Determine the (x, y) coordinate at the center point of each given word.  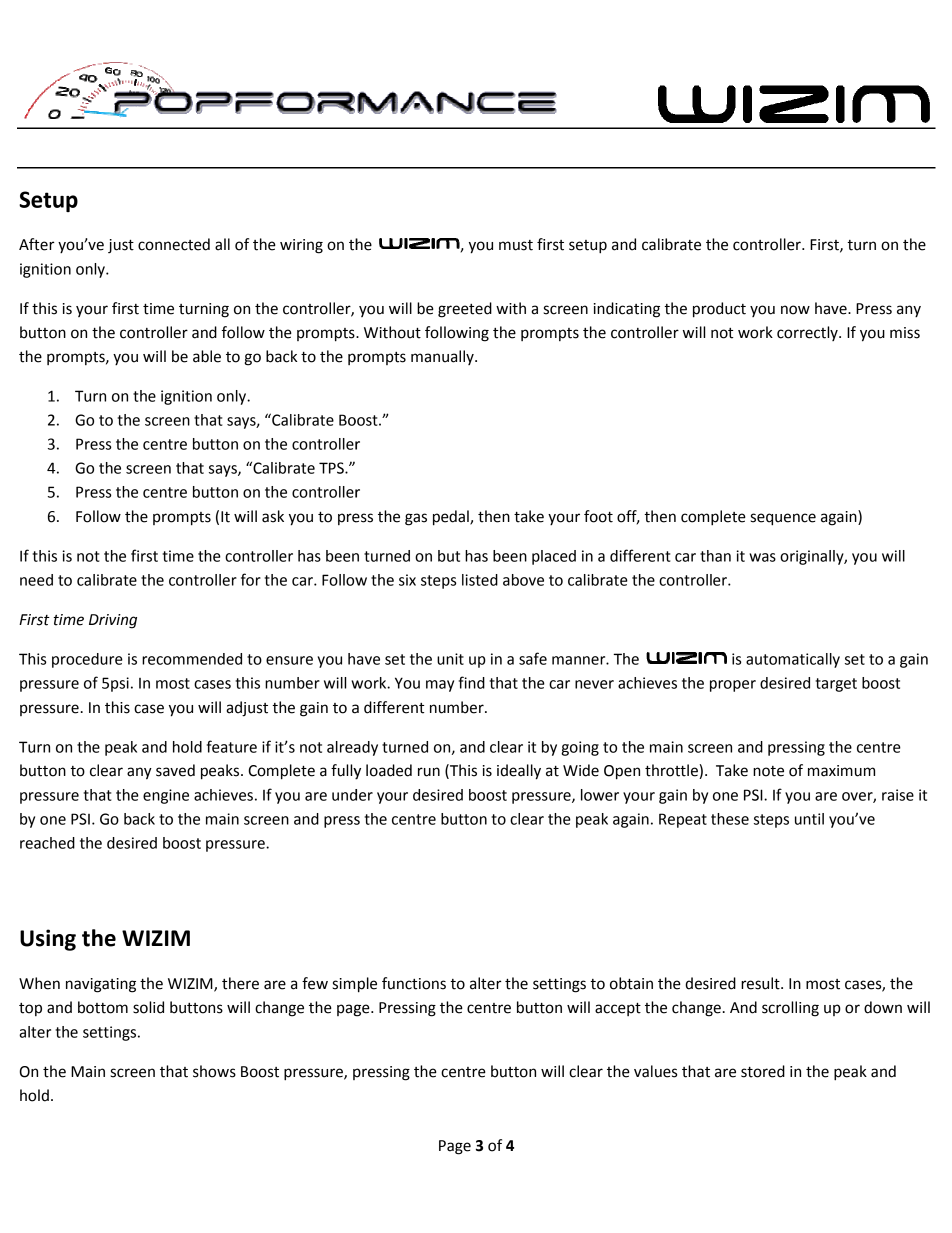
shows (214, 1071)
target (836, 685)
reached (47, 843)
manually (443, 357)
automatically (793, 660)
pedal (452, 518)
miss (905, 333)
